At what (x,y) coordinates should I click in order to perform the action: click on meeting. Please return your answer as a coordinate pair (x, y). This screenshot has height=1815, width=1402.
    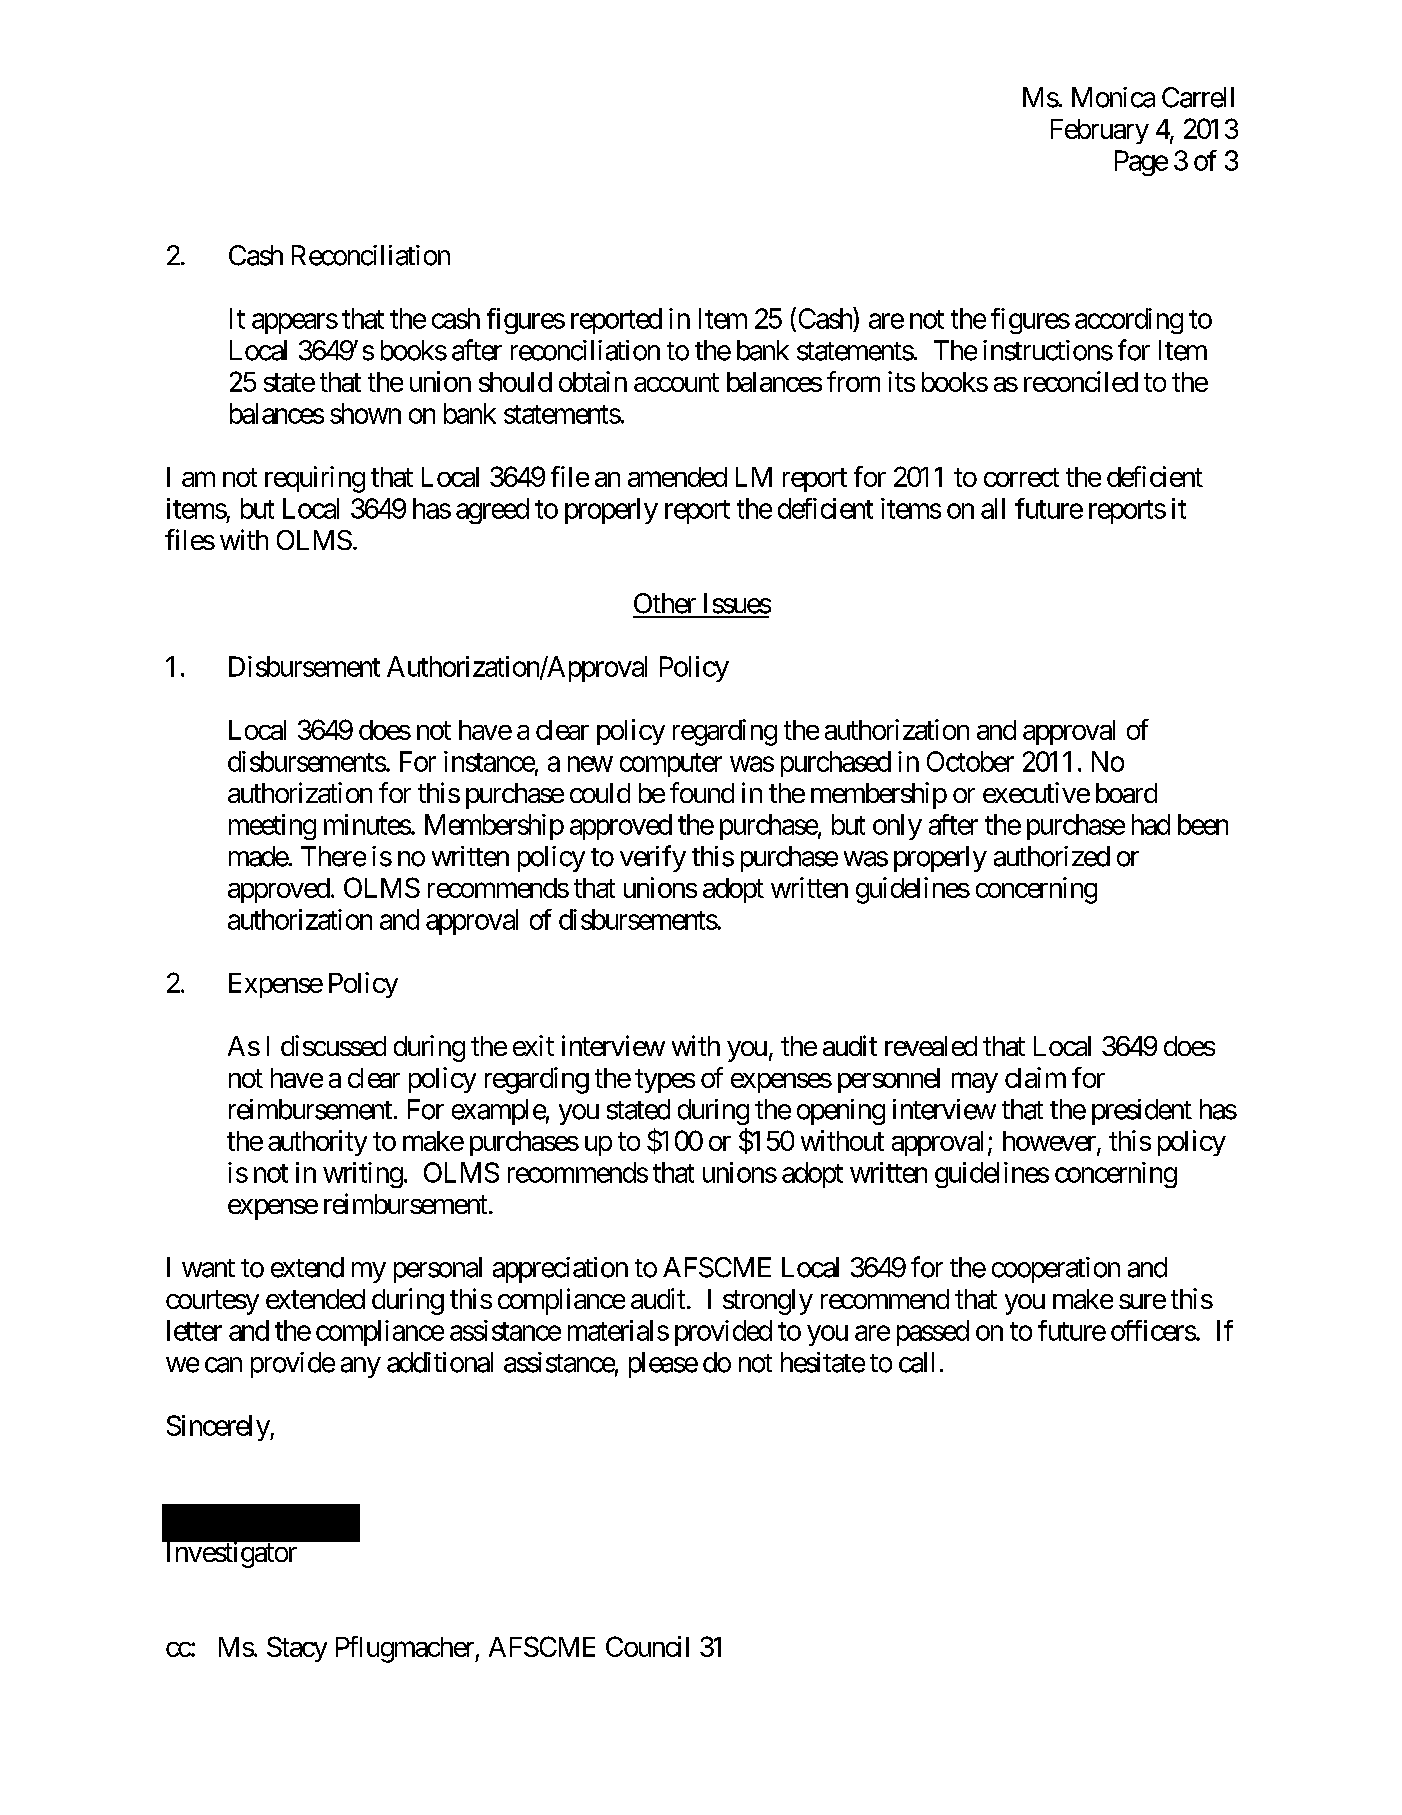
    Looking at the image, I should click on (272, 827).
